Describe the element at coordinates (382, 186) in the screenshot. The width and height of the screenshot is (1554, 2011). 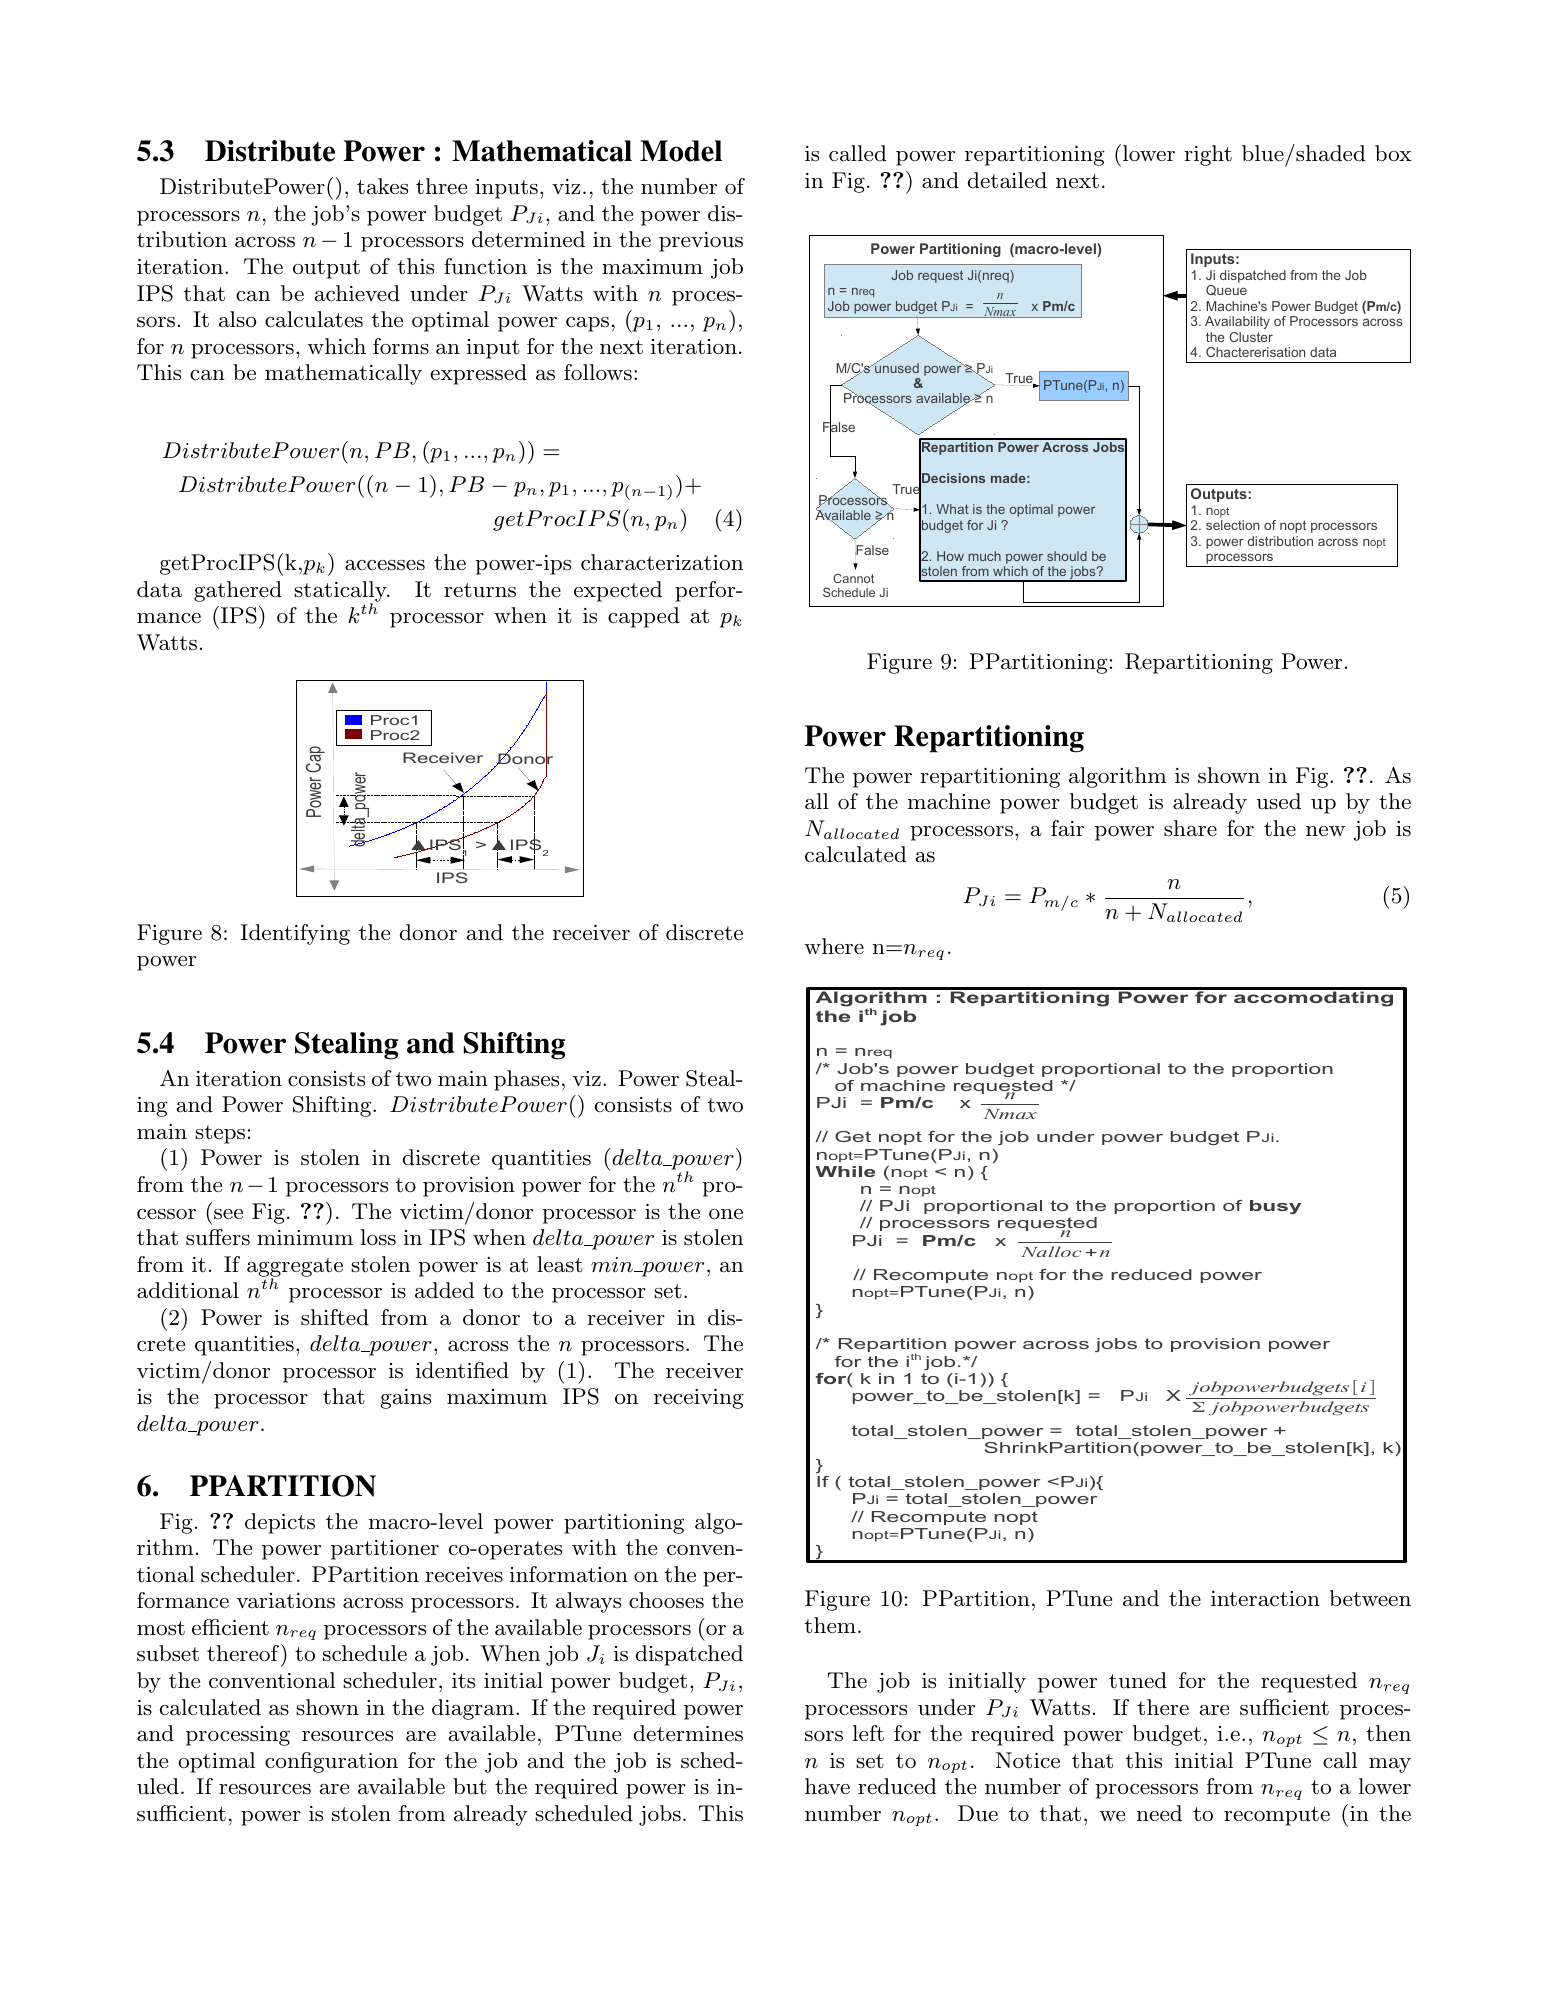
I see `takes` at that location.
